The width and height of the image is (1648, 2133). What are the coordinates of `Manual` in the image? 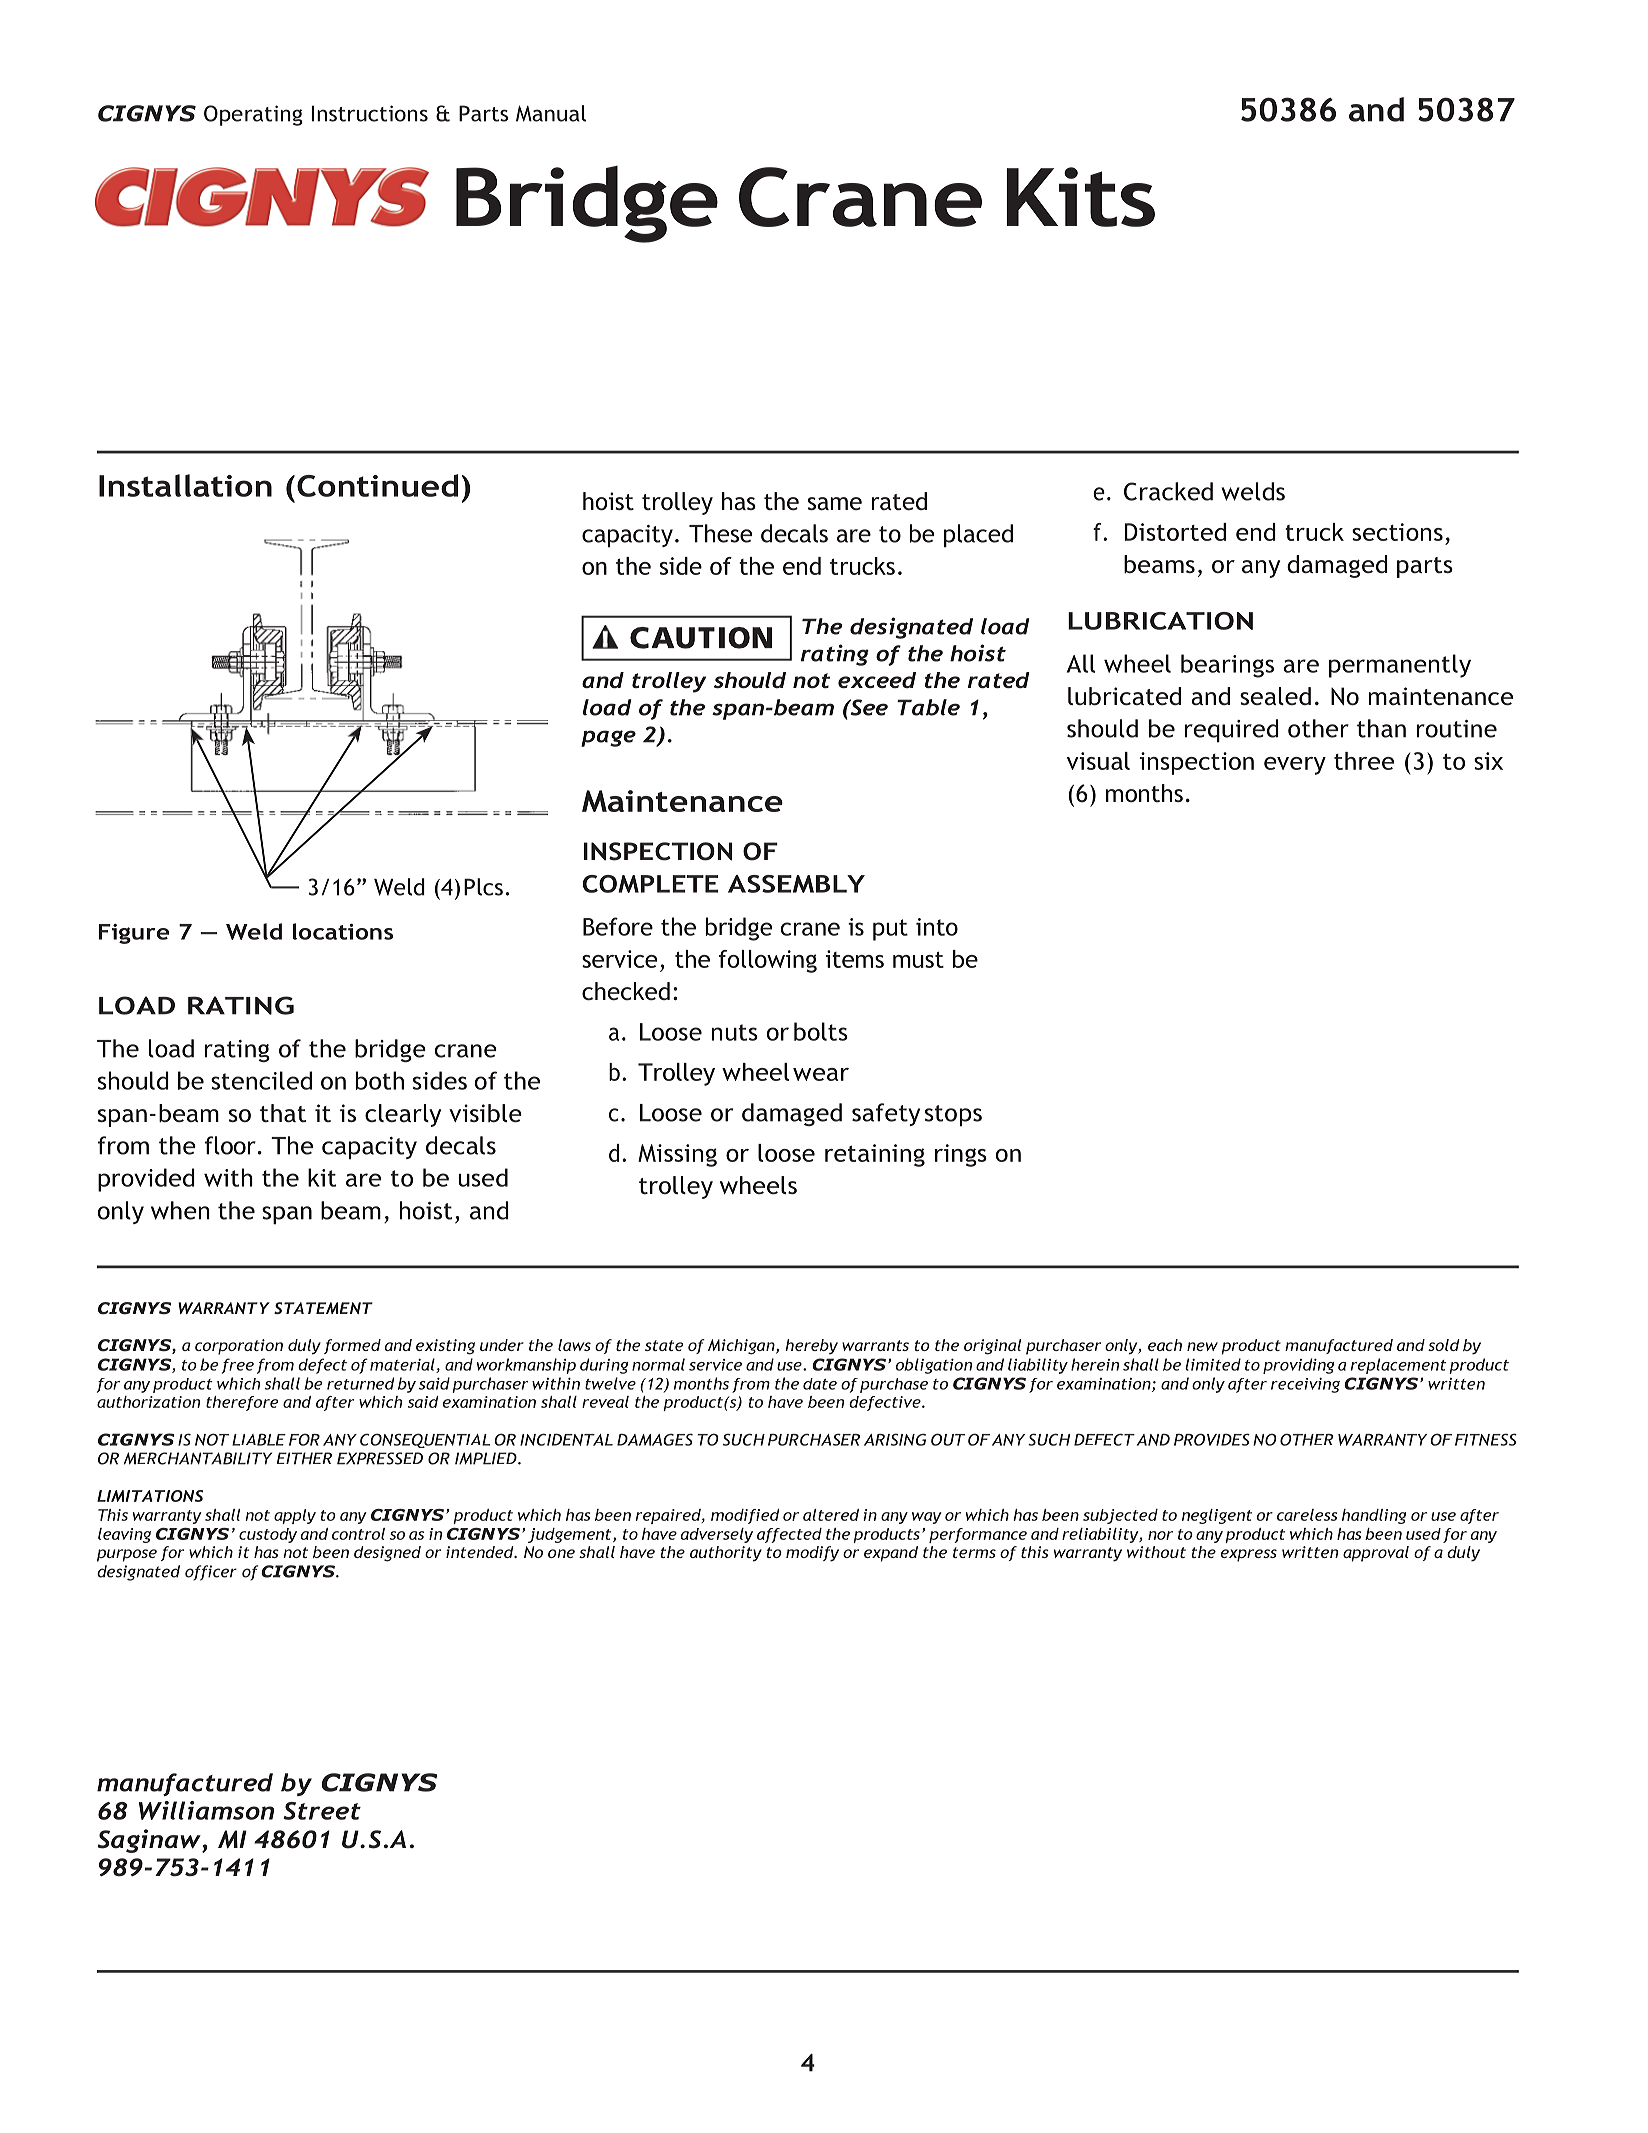 It's located at (551, 113).
